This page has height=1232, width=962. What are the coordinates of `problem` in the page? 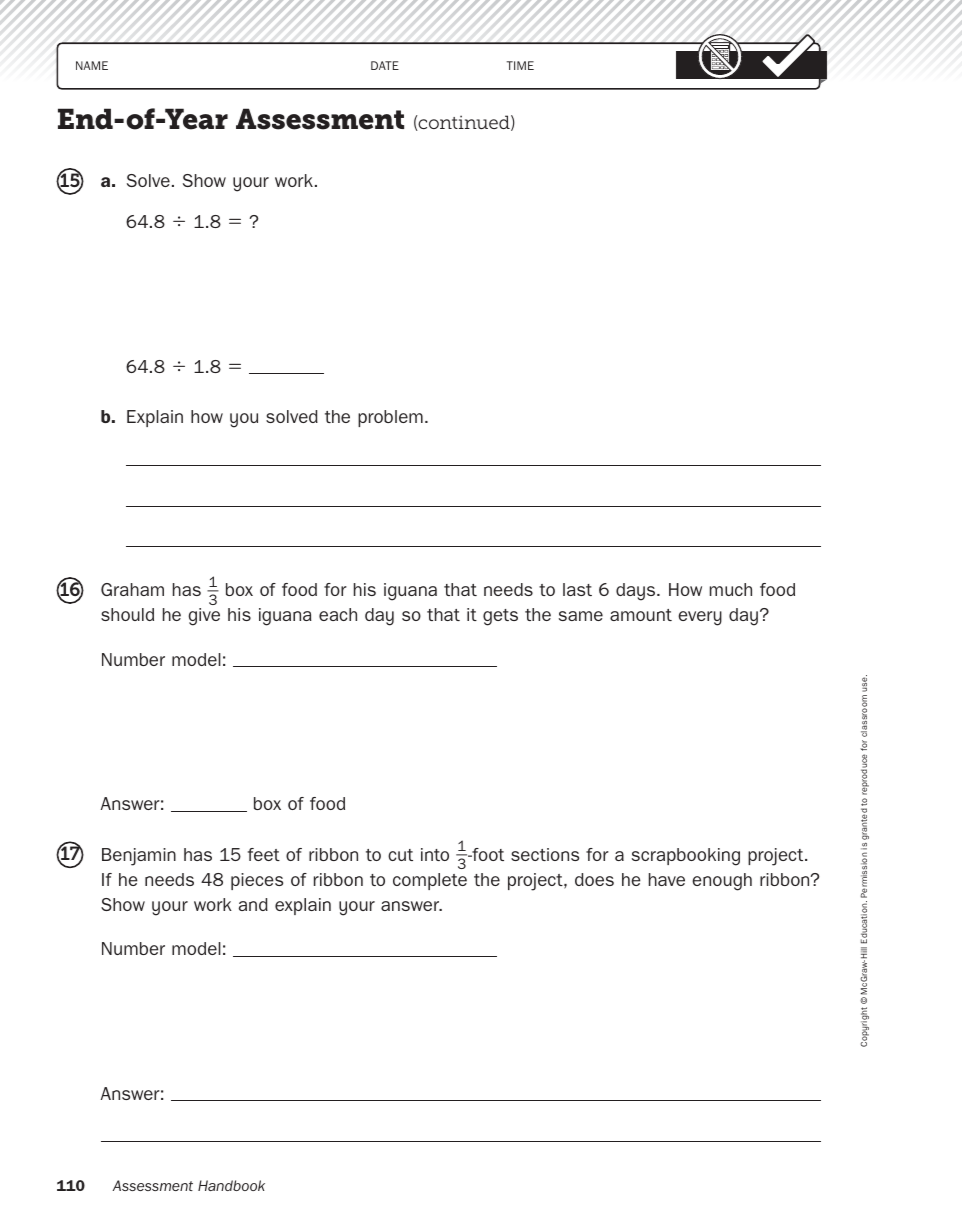 It's located at (390, 418).
